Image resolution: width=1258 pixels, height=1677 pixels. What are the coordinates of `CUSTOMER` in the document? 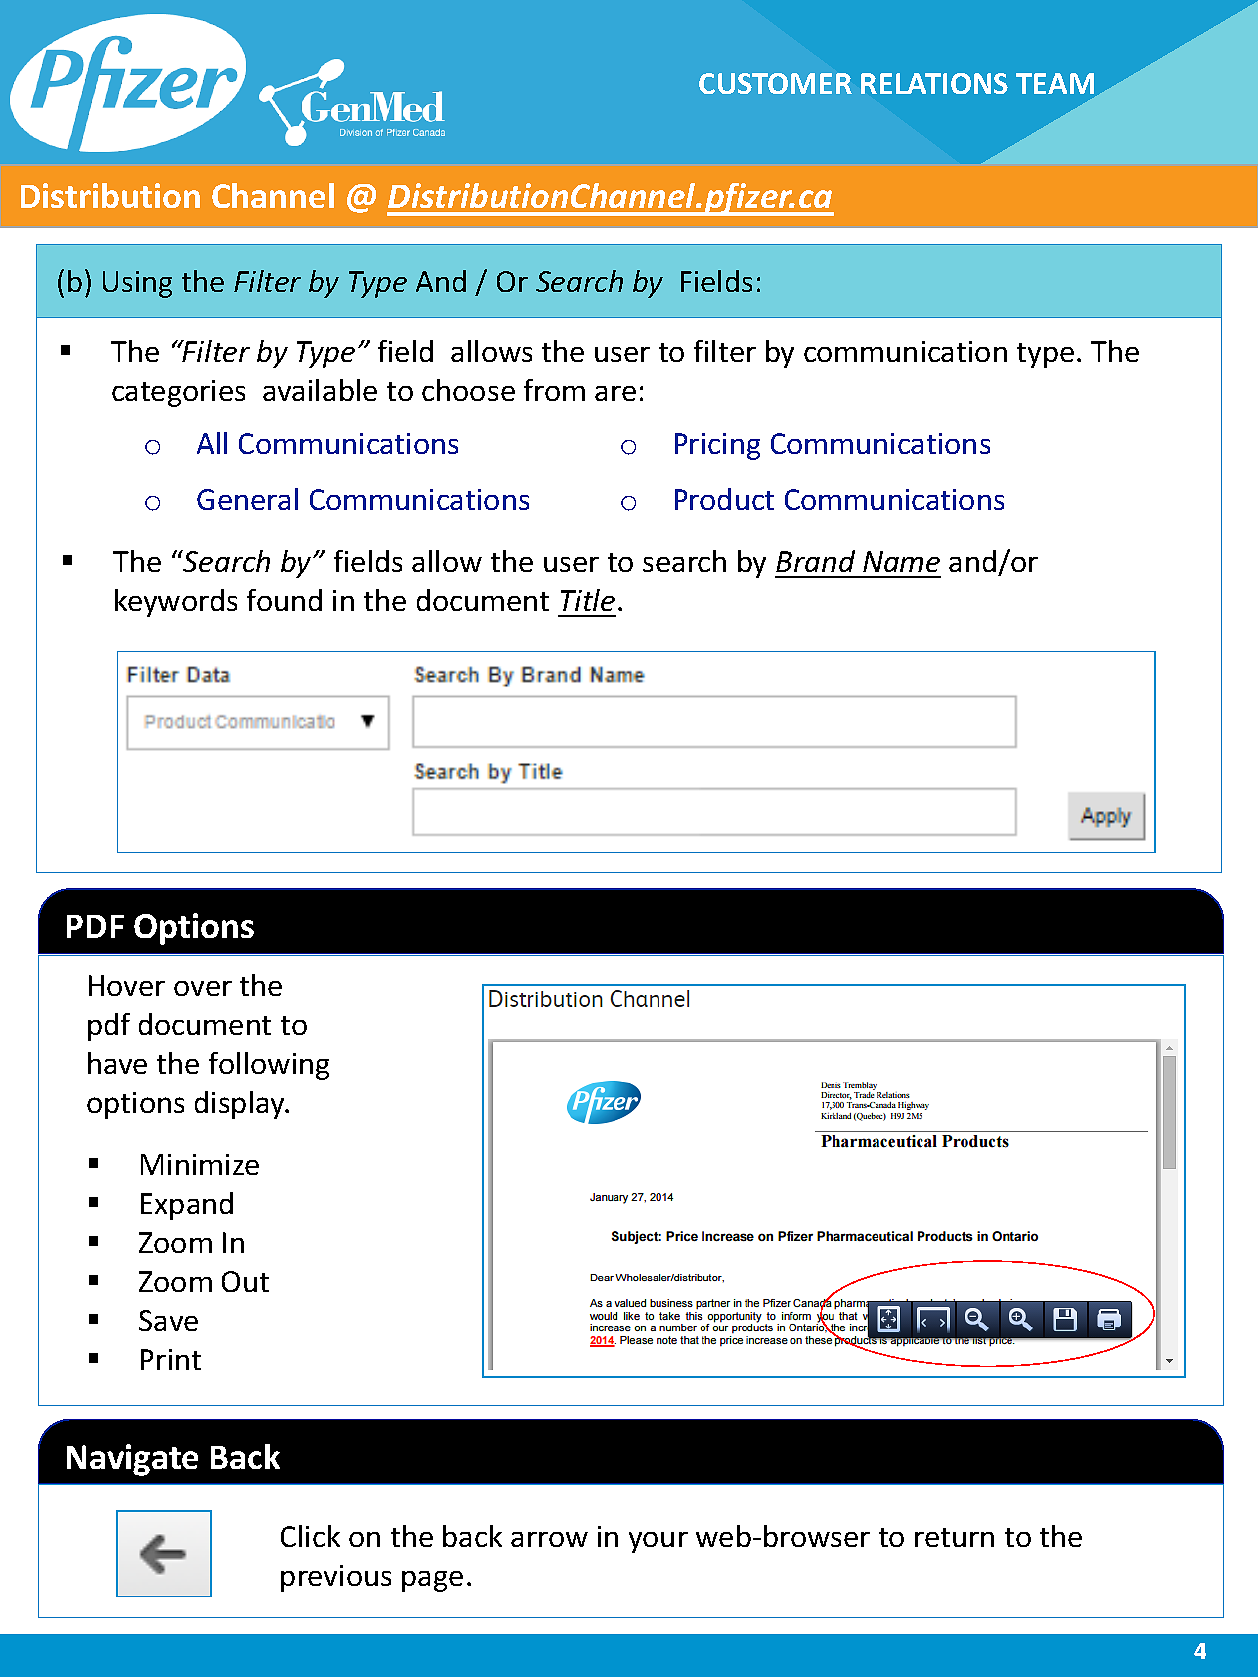 It's located at (775, 83).
